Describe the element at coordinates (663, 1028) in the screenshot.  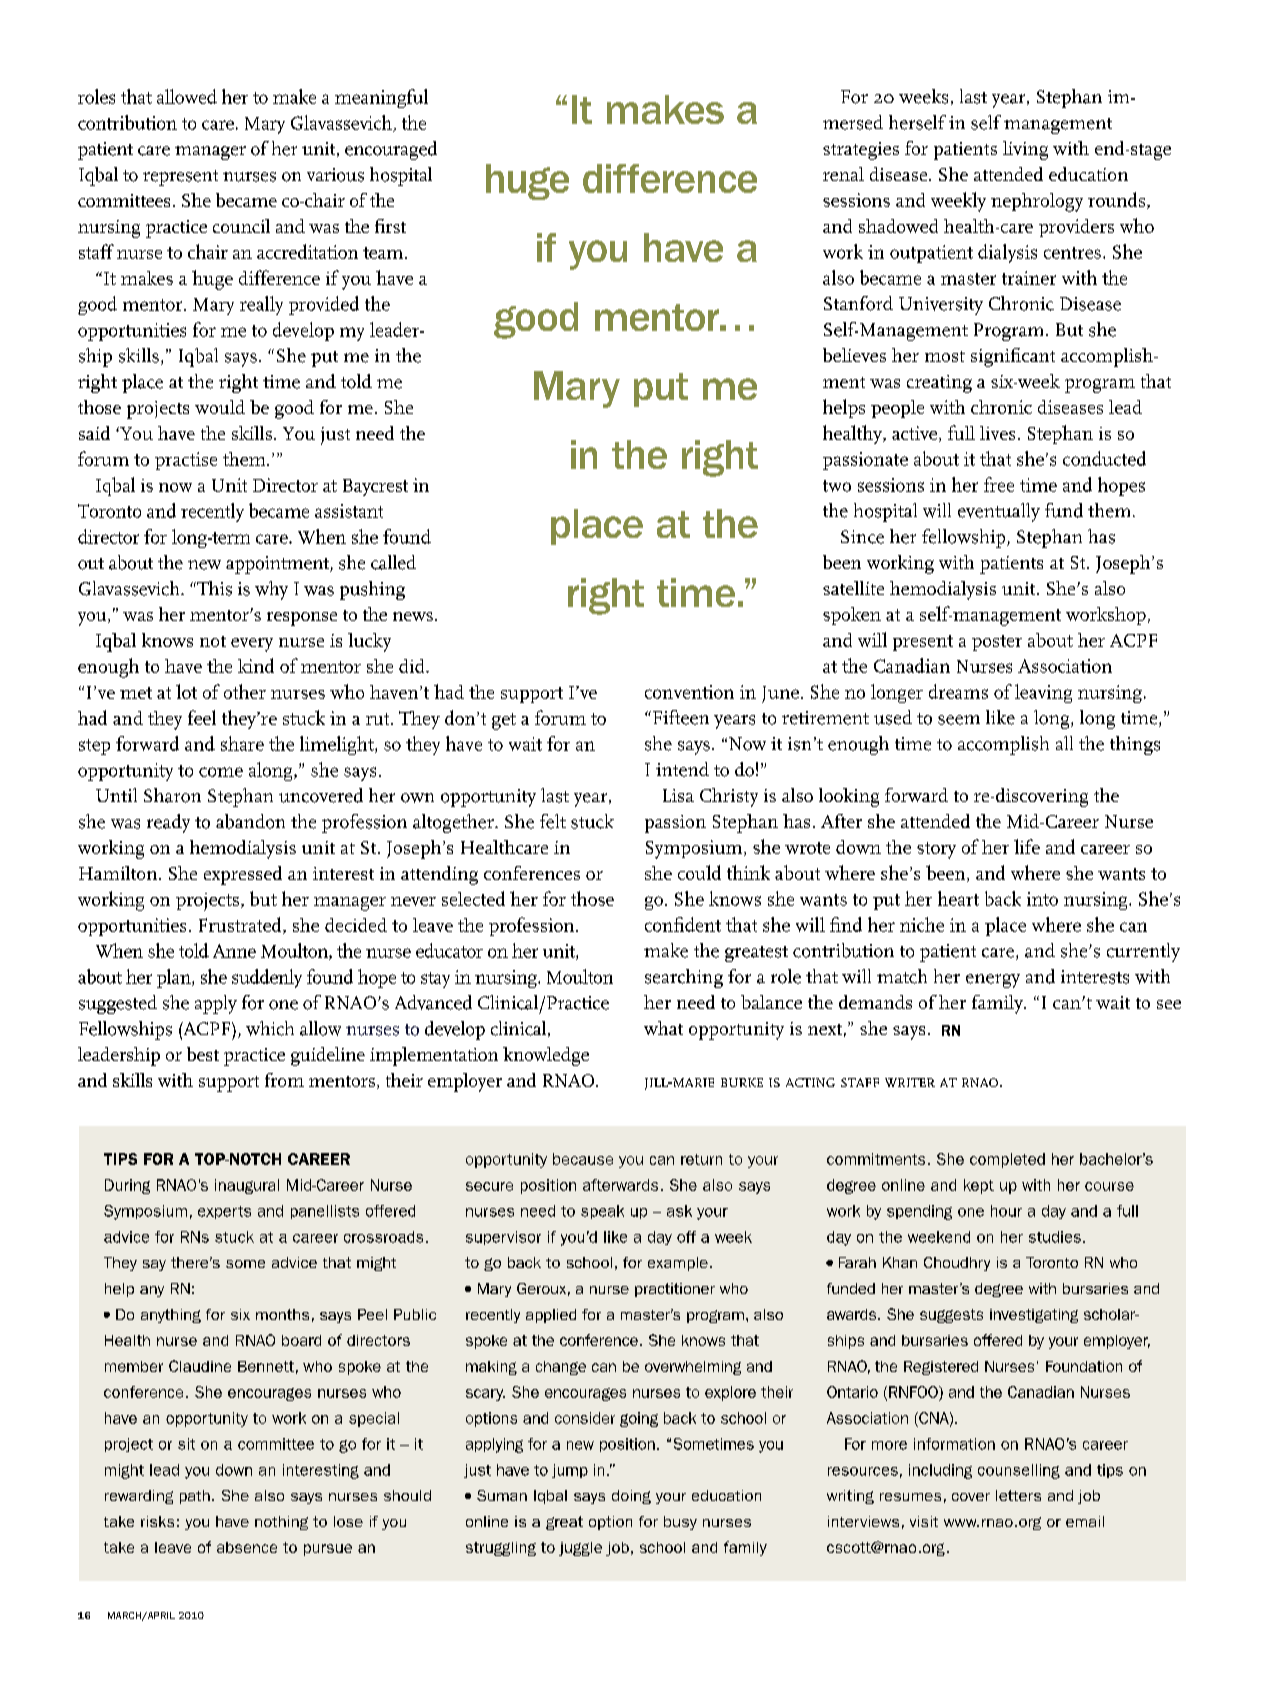
I see `what` at that location.
